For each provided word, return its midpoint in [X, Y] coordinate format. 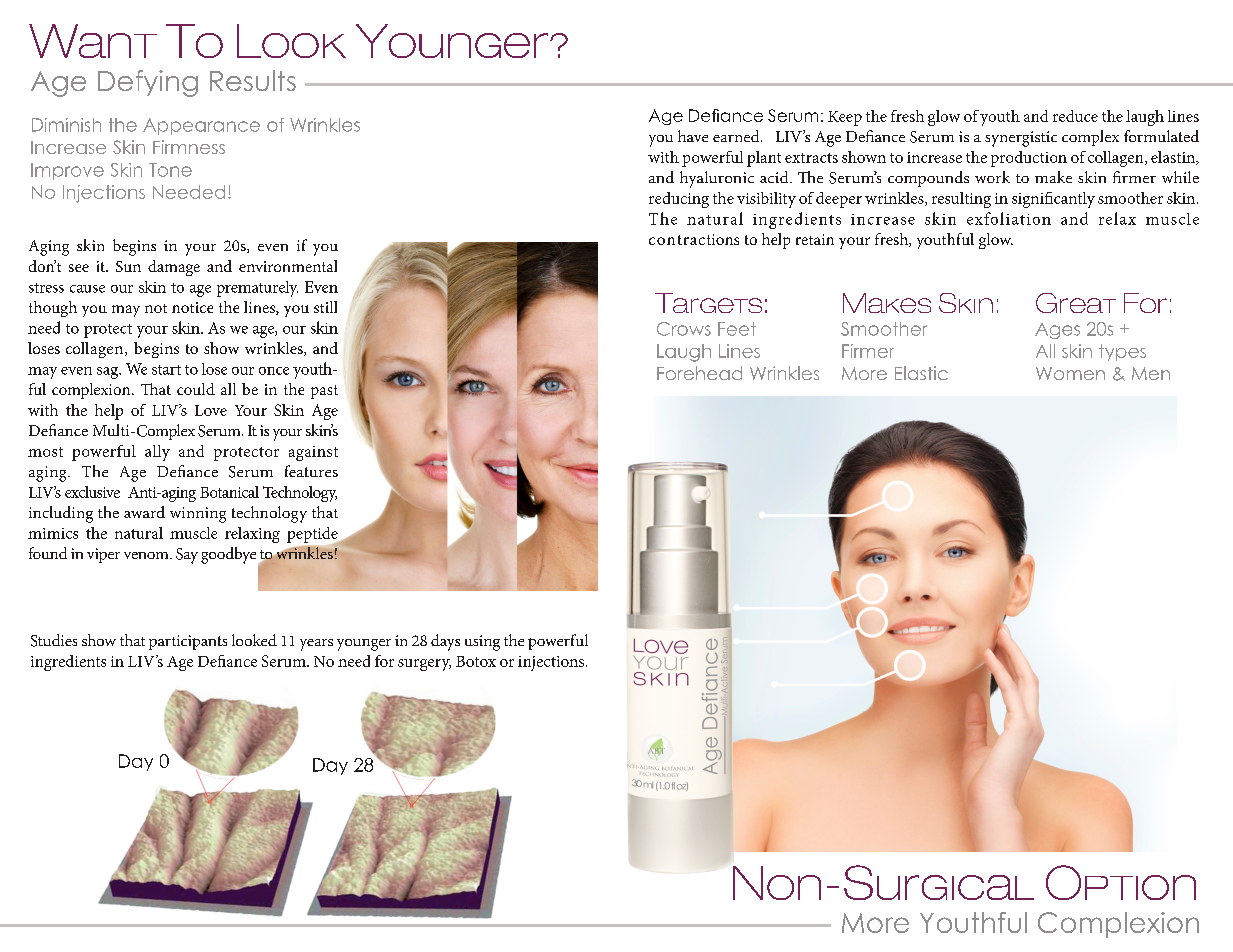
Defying [148, 83]
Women [1070, 373]
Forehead [699, 373]
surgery [424, 665]
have [693, 136]
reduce [1075, 116]
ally [157, 453]
